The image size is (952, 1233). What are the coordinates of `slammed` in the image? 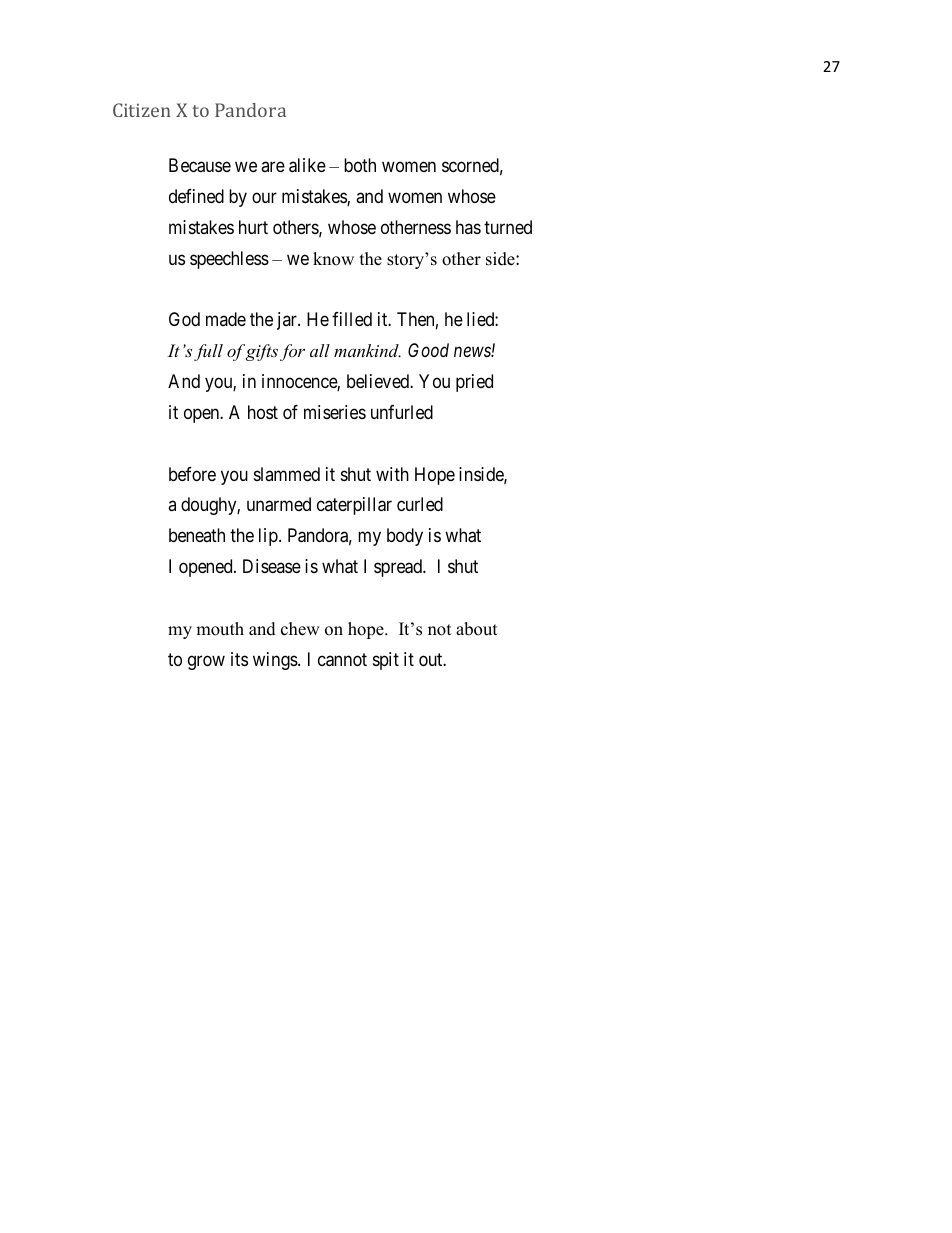 It's located at (287, 474).
